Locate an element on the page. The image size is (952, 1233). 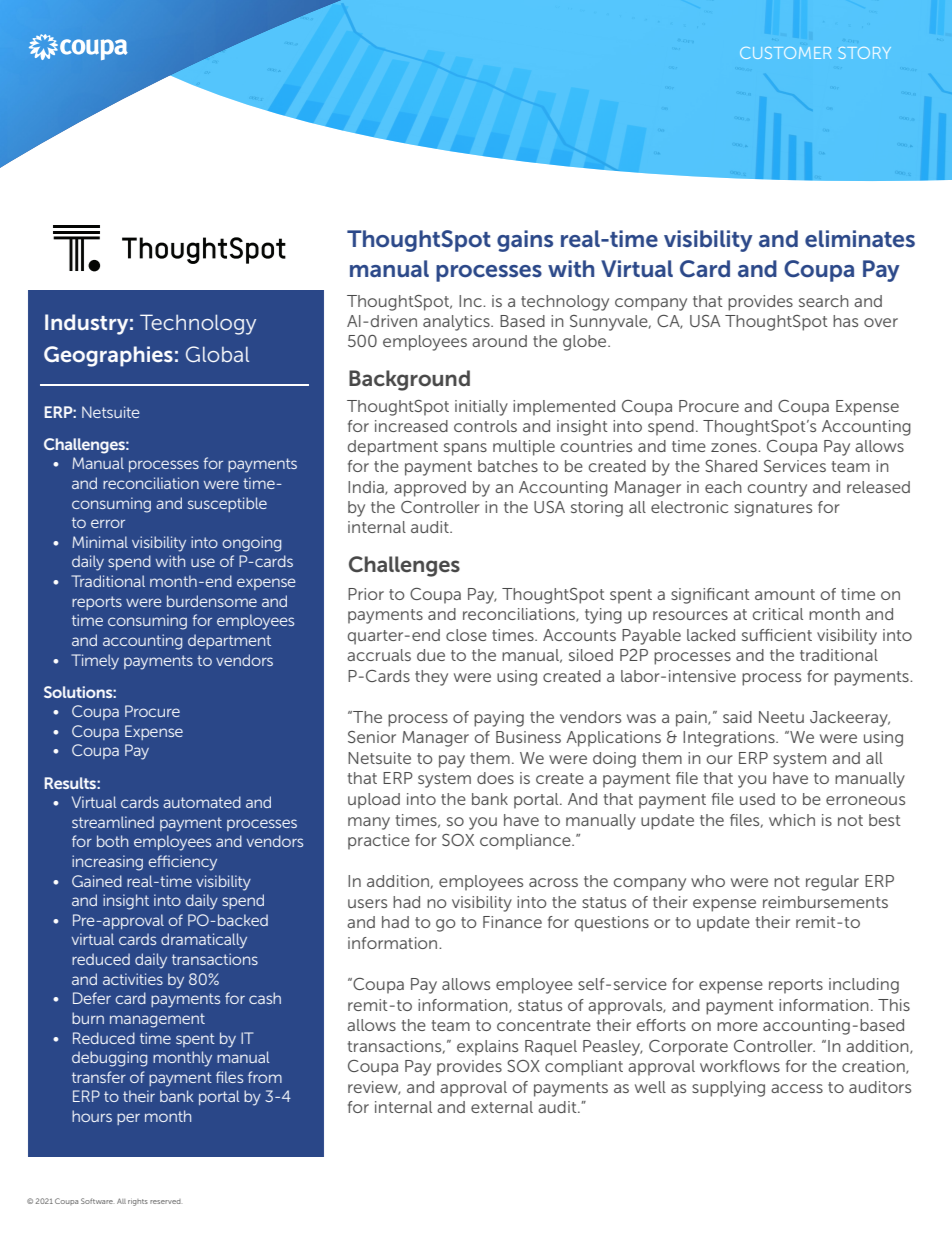
reserved is located at coordinates (165, 1201).
